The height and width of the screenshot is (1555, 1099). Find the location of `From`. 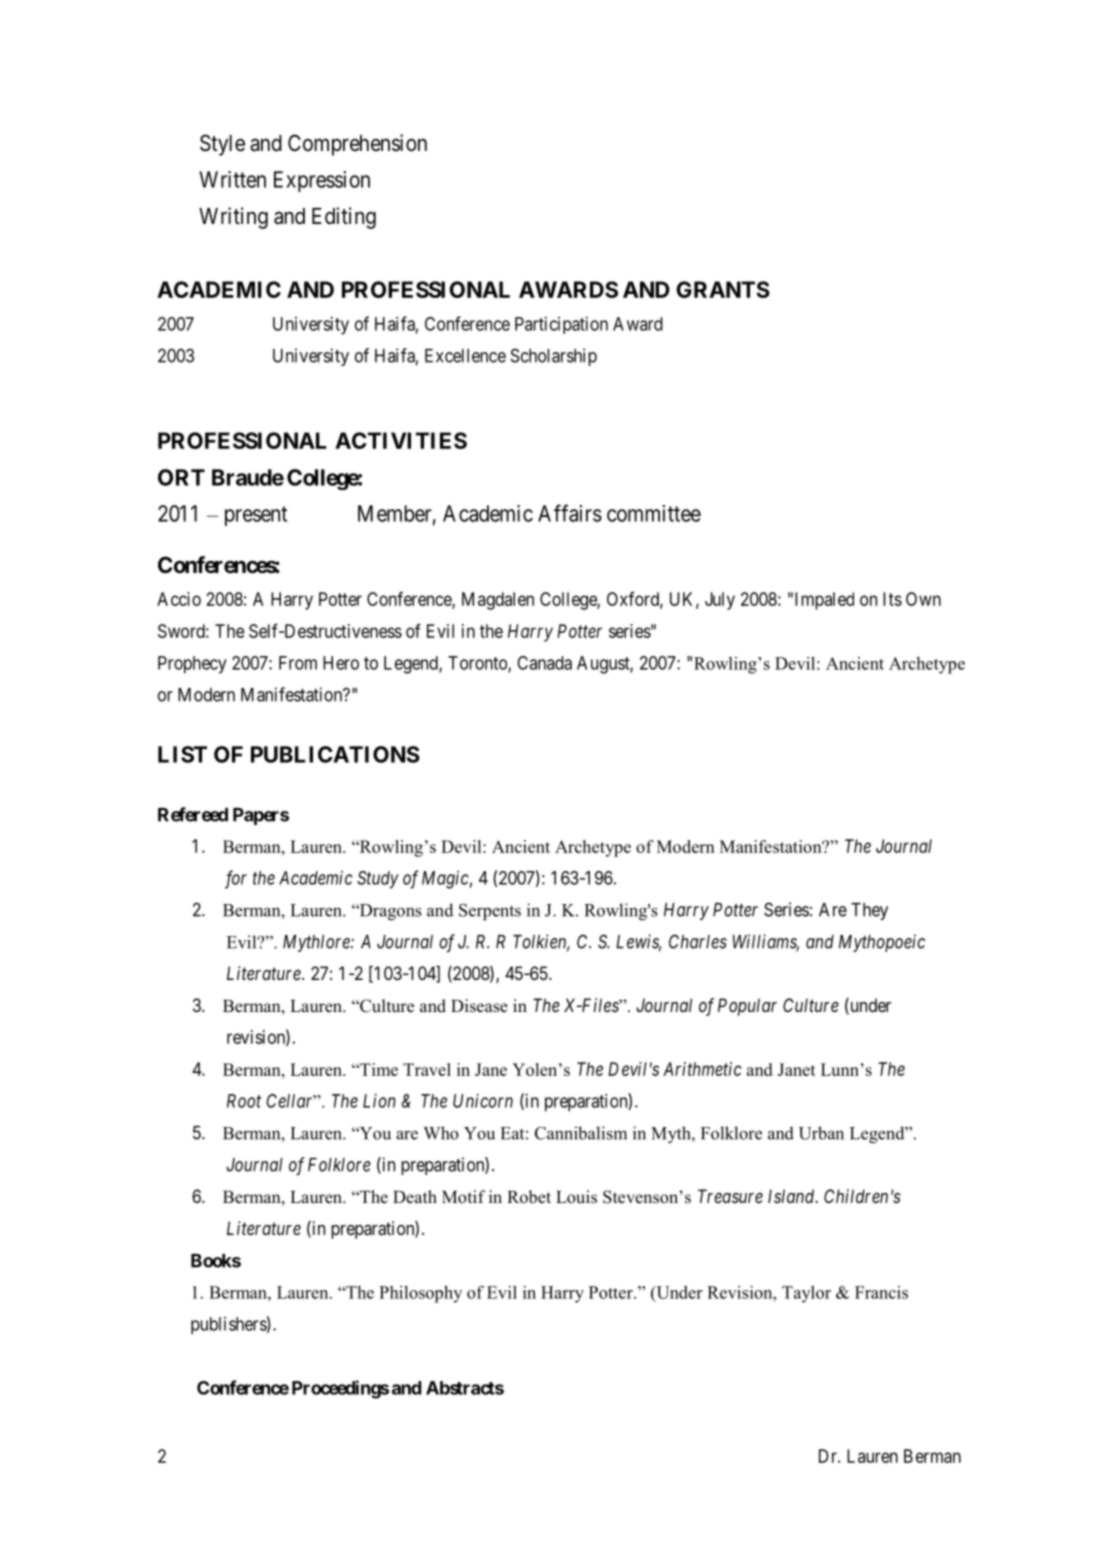

From is located at coordinates (298, 663).
